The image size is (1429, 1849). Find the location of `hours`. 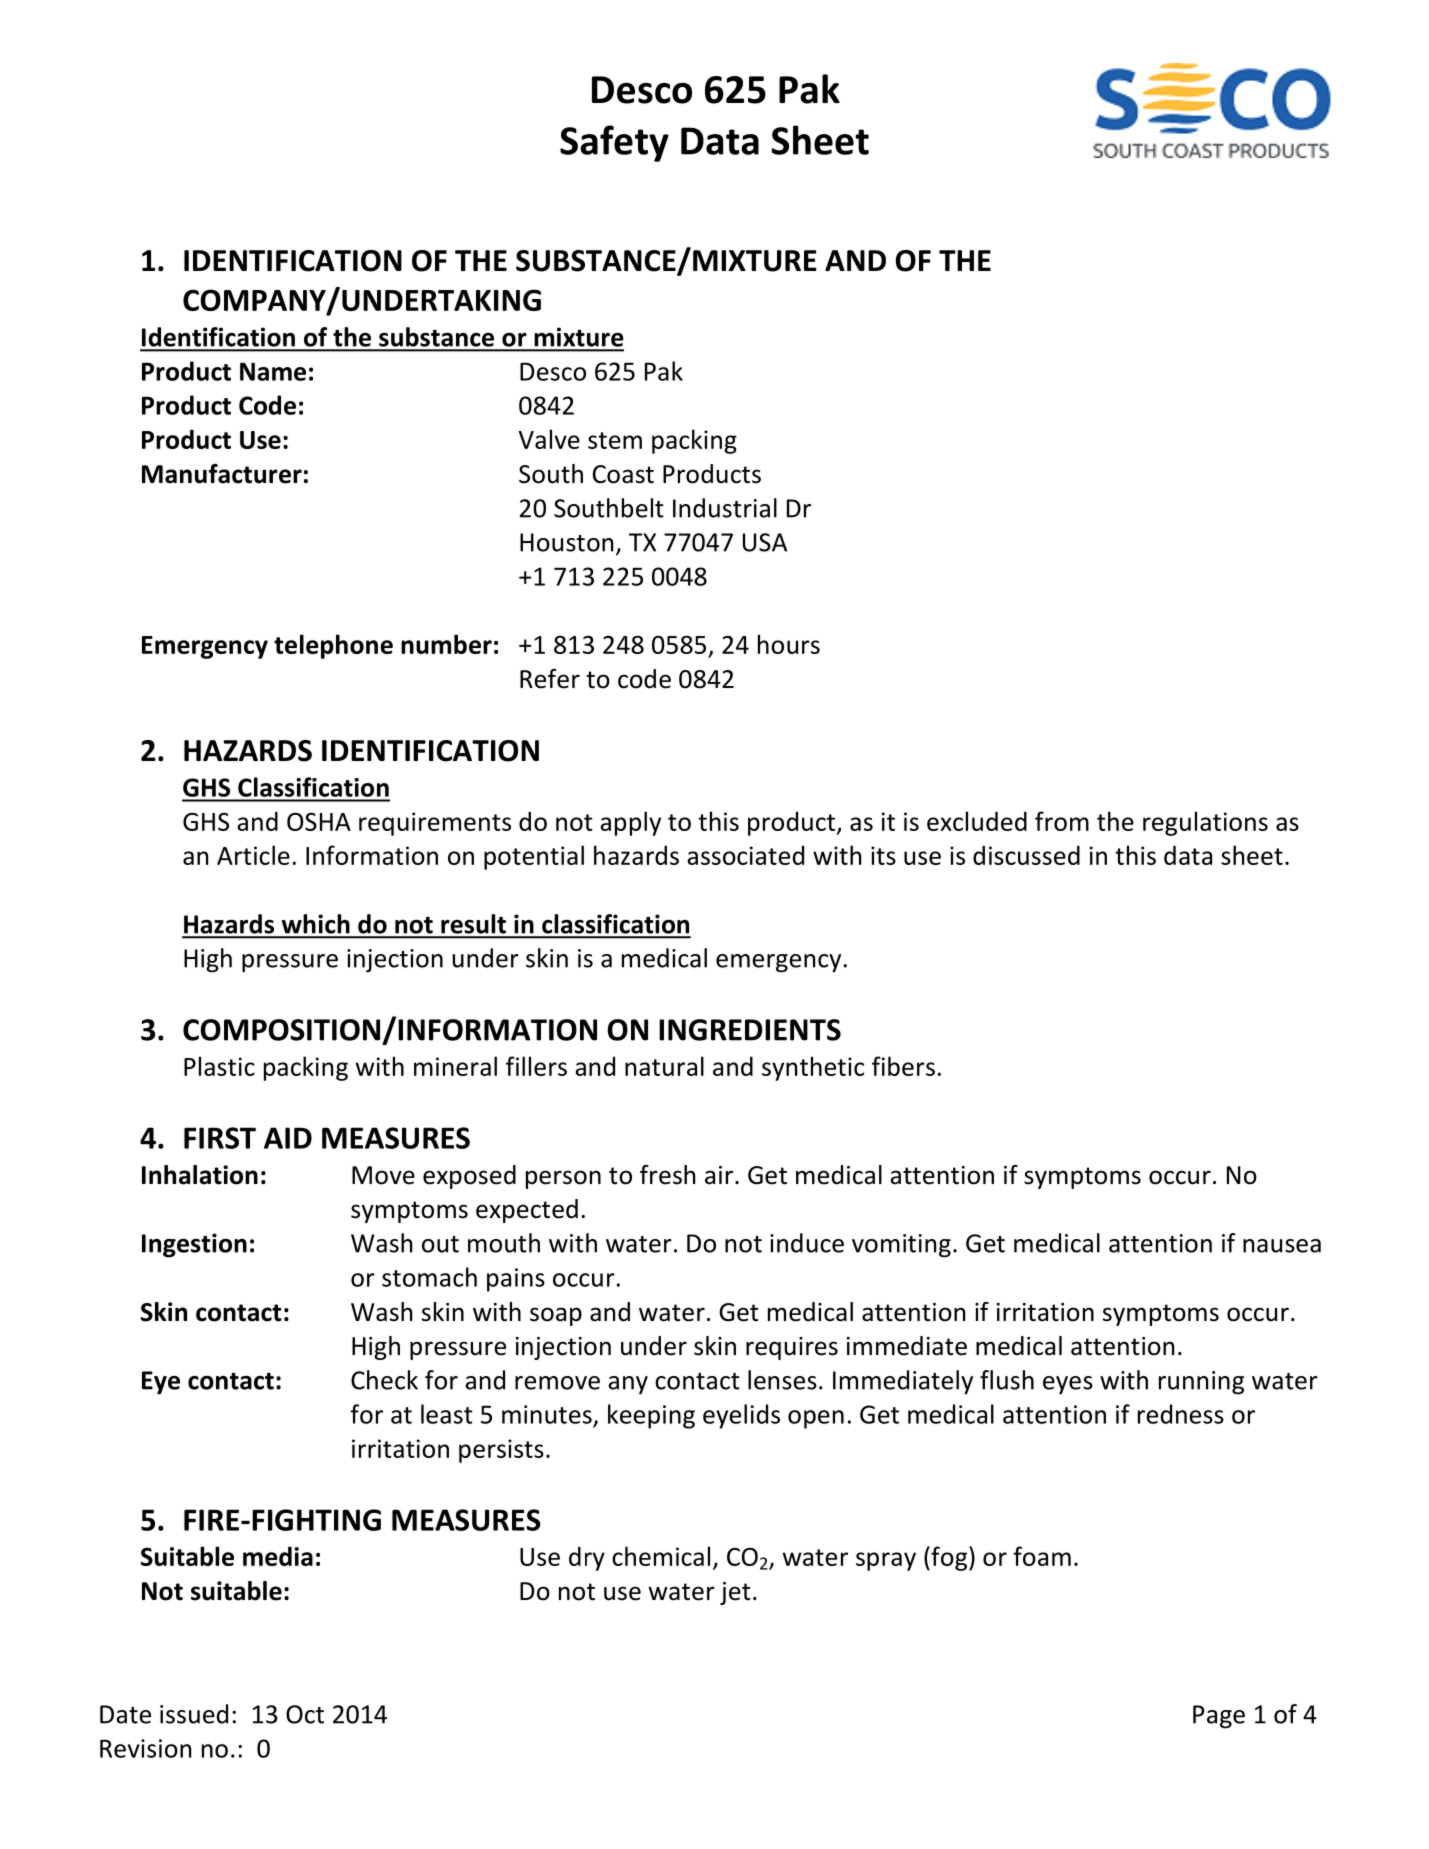

hours is located at coordinates (789, 644).
